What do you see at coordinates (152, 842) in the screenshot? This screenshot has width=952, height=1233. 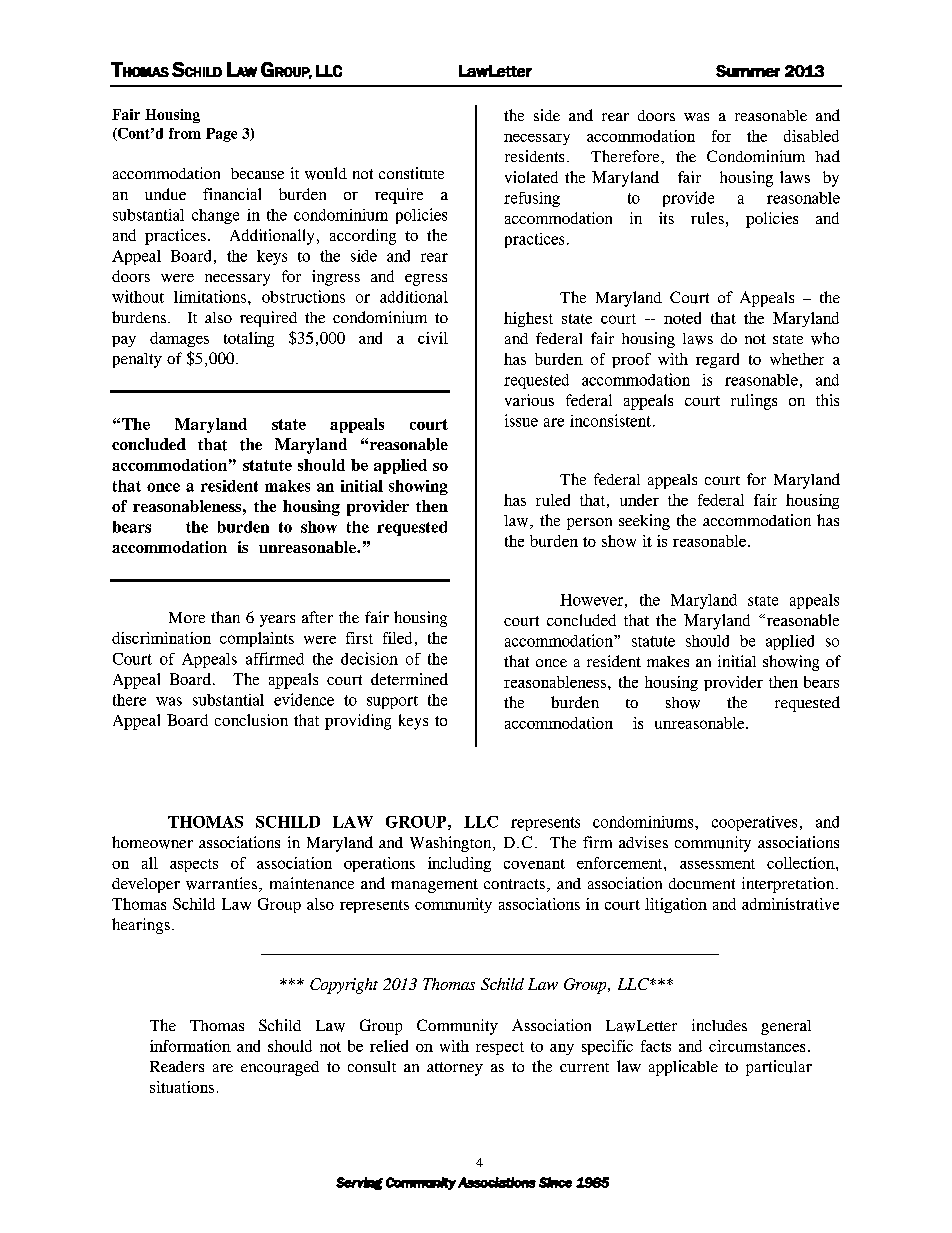 I see `homeowner` at bounding box center [152, 842].
